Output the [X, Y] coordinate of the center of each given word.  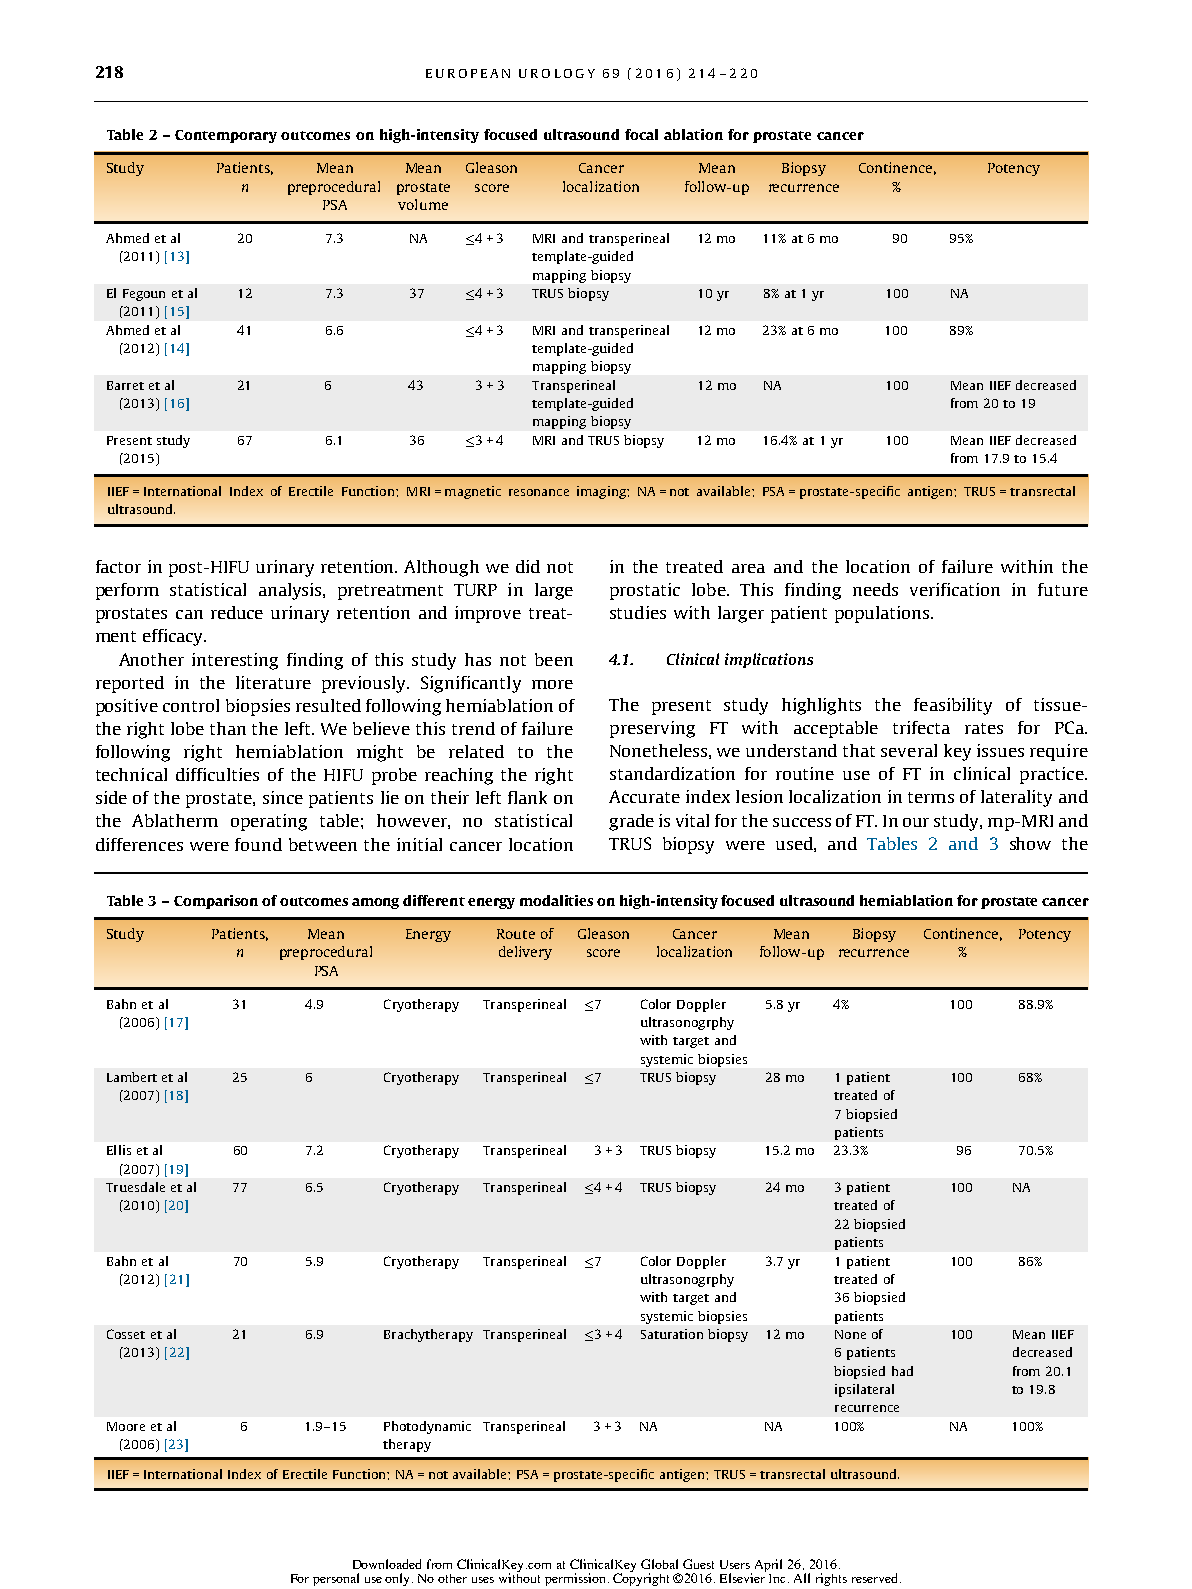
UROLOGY [557, 73]
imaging [602, 492]
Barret [125, 385]
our [916, 822]
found [258, 844]
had [902, 1371]
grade [631, 822]
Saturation [672, 1334]
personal [336, 1579]
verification [955, 589]
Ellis [119, 1150]
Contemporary [226, 136]
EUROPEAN [468, 73]
